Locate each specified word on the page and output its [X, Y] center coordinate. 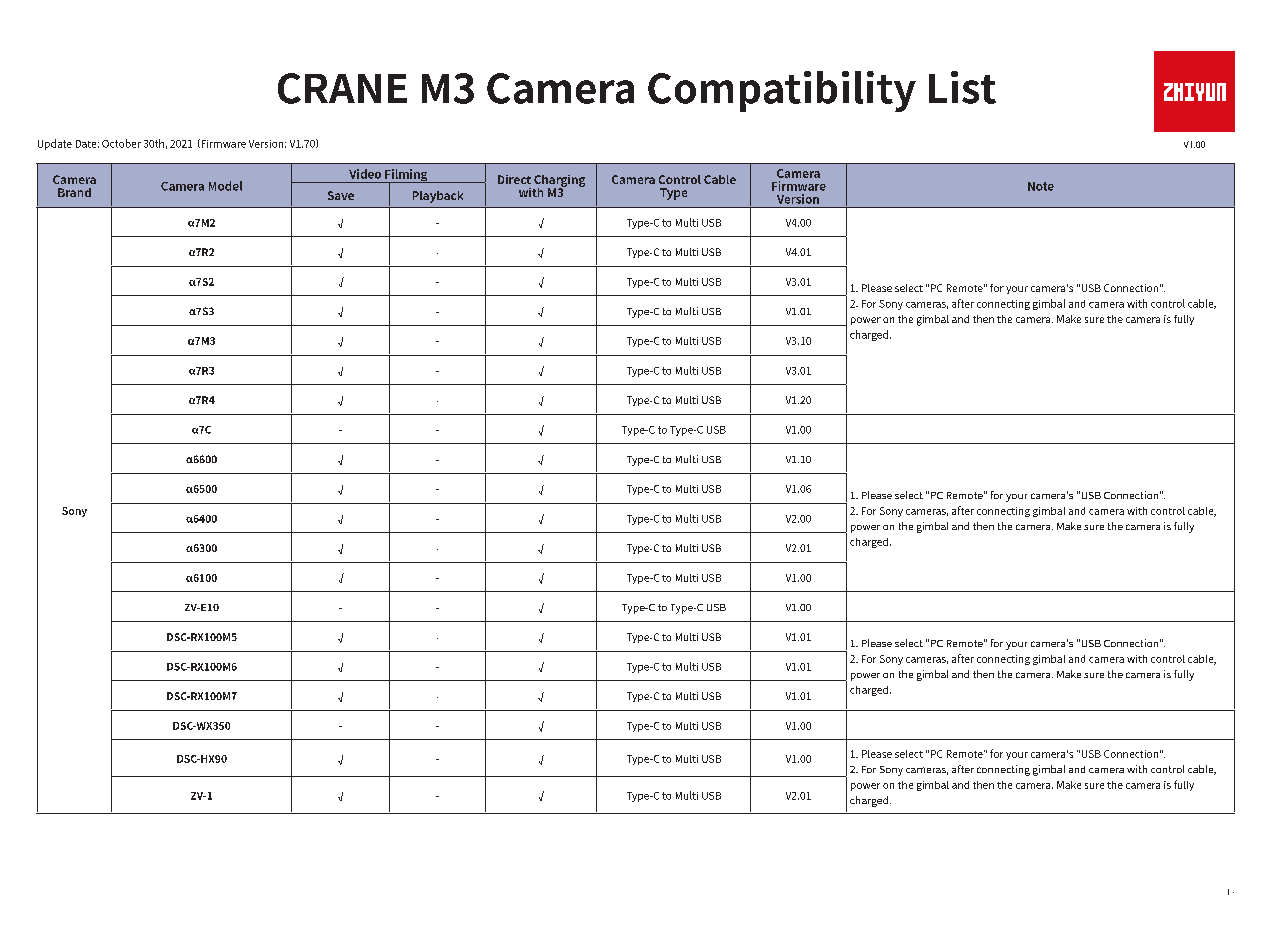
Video [365, 174]
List [962, 87]
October [121, 143]
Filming [406, 176]
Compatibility [782, 91]
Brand [74, 192]
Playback [438, 197]
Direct [514, 179]
